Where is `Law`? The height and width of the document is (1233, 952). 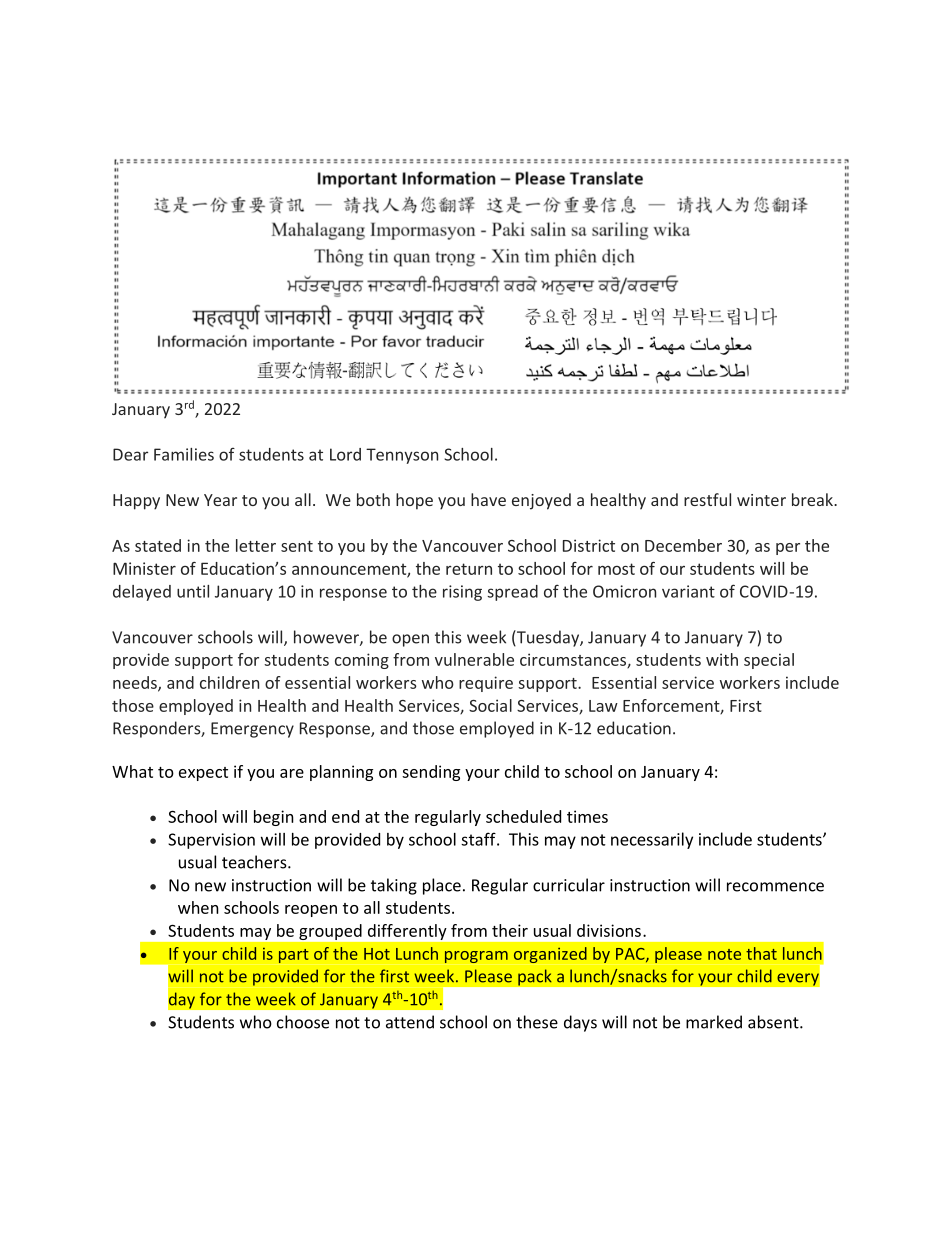 Law is located at coordinates (603, 706).
